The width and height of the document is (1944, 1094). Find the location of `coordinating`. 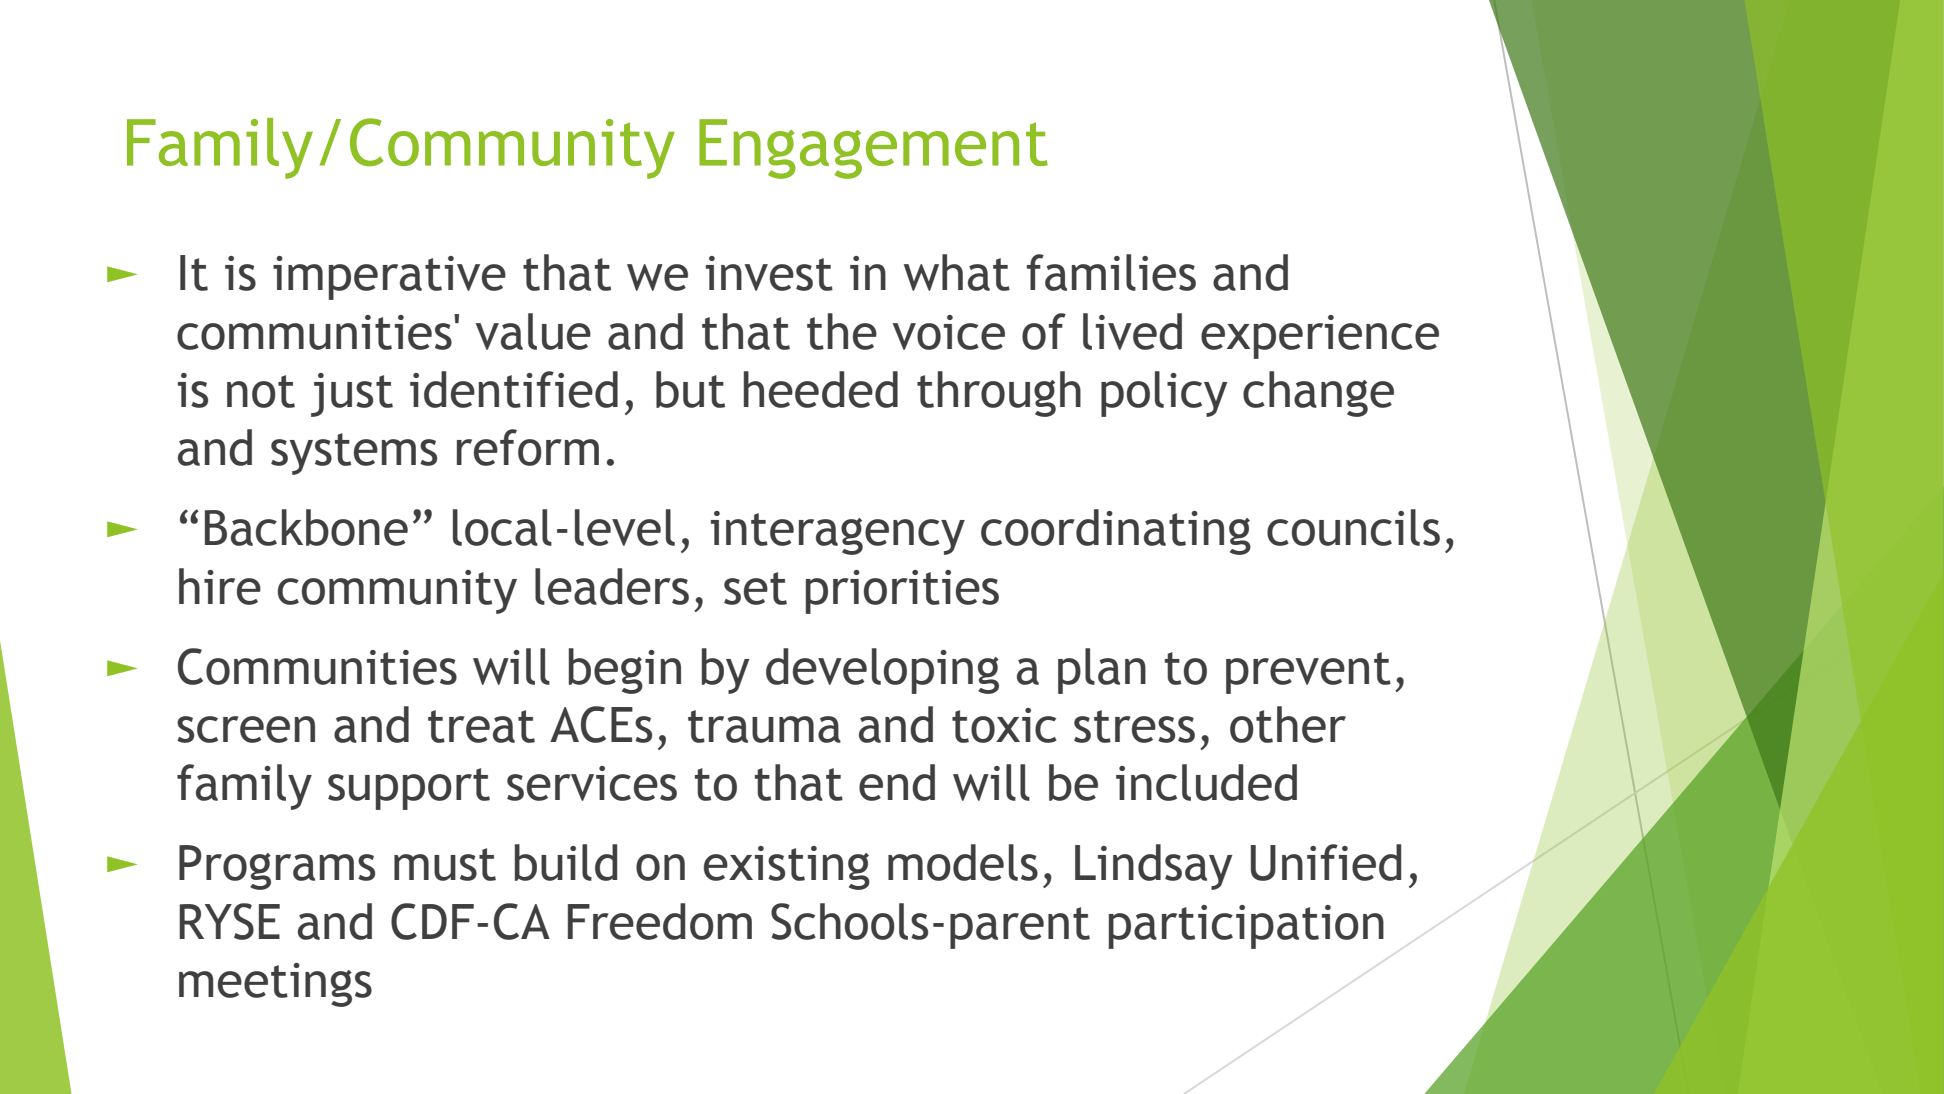

coordinating is located at coordinates (1116, 532).
